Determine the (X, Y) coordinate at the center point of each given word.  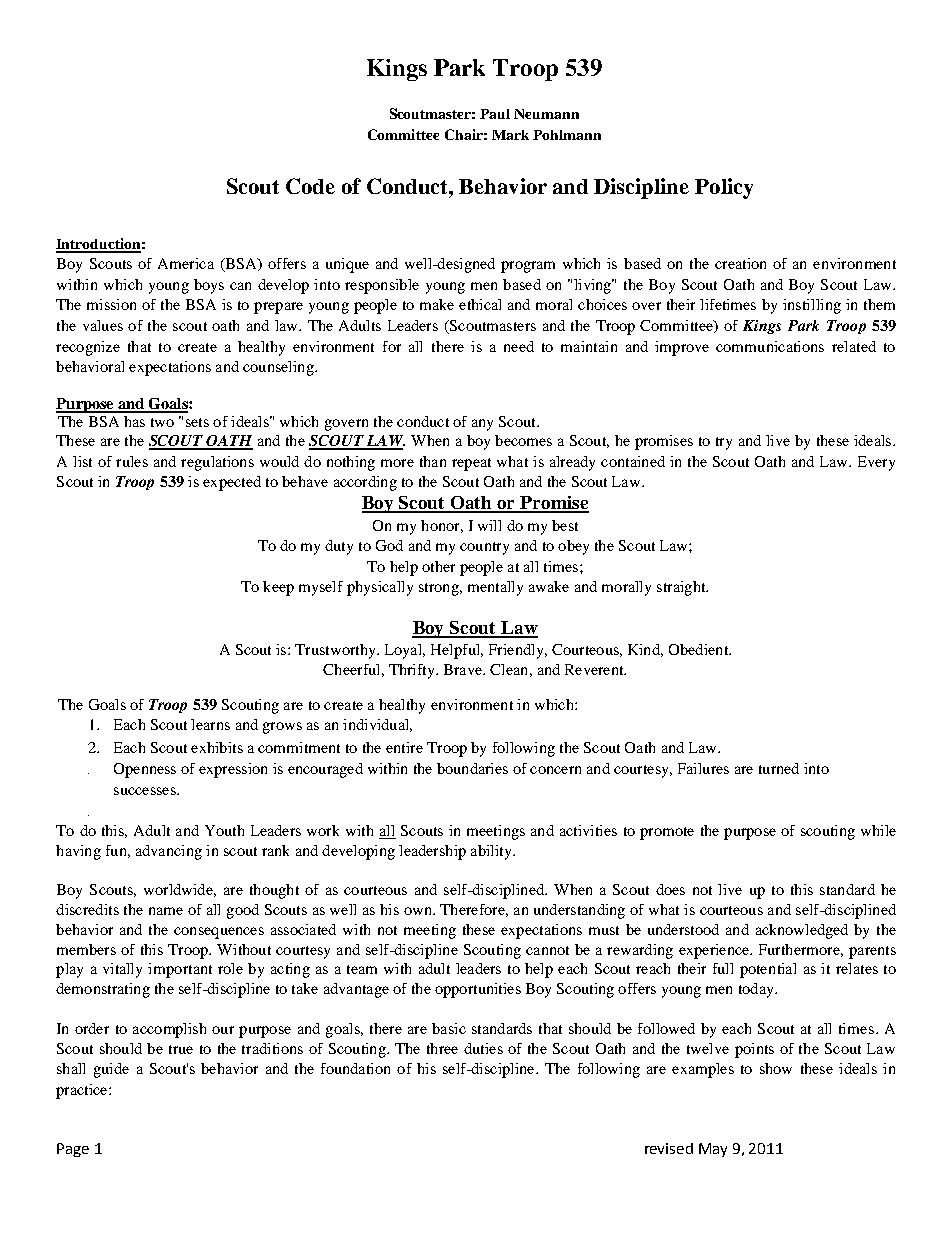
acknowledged (802, 931)
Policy (724, 188)
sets (197, 422)
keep (278, 588)
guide (111, 1070)
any (482, 425)
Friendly (517, 651)
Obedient (700, 649)
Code (310, 186)
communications (770, 346)
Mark (510, 135)
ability (492, 852)
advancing (169, 852)
